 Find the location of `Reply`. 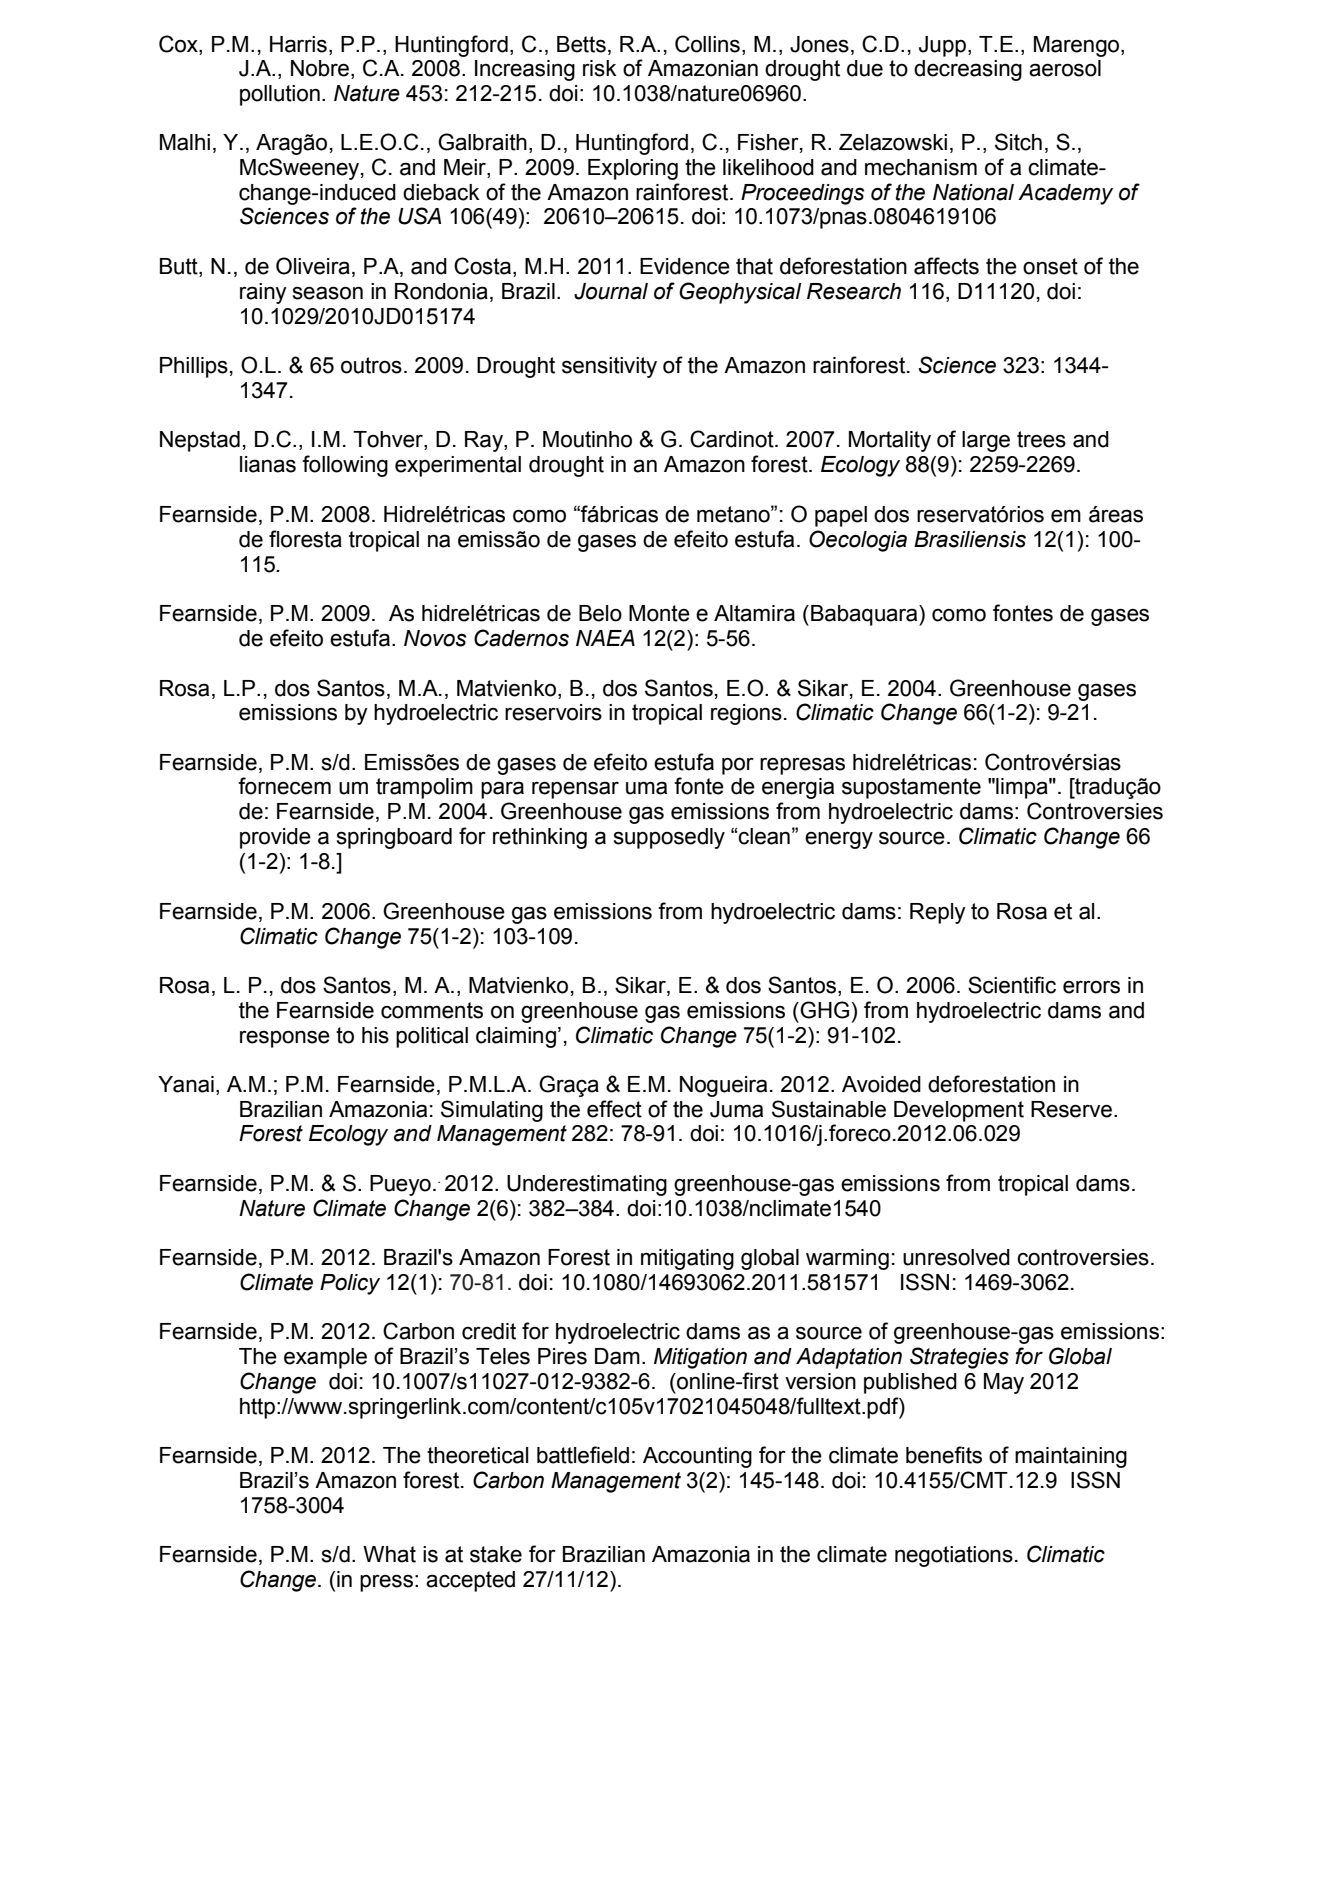

Reply is located at coordinates (938, 913).
